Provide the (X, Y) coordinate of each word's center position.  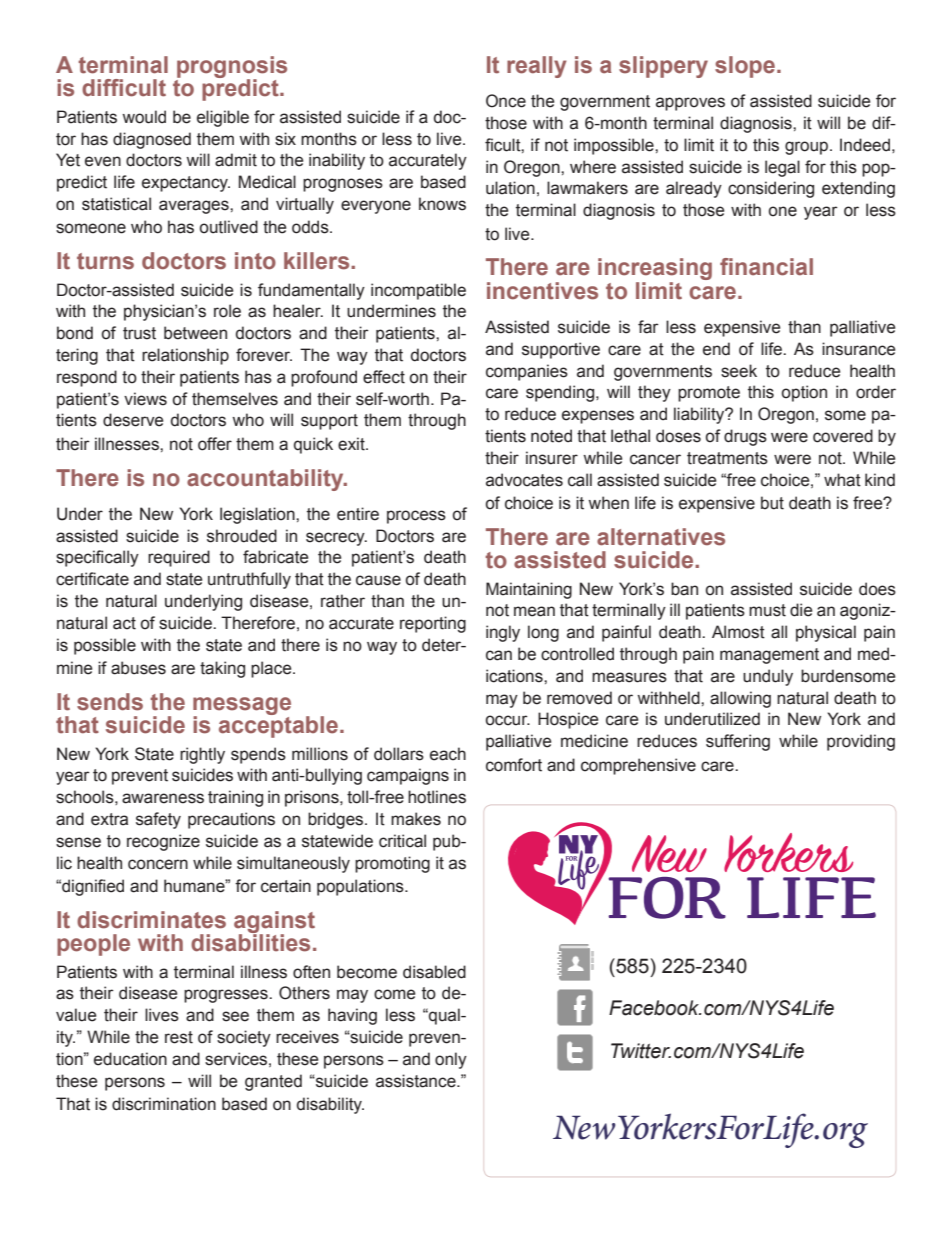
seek (739, 371)
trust (139, 333)
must (767, 610)
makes (416, 819)
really (536, 67)
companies (527, 372)
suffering (738, 742)
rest (179, 1037)
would (144, 117)
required (179, 558)
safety (158, 820)
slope (745, 67)
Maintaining (529, 590)
